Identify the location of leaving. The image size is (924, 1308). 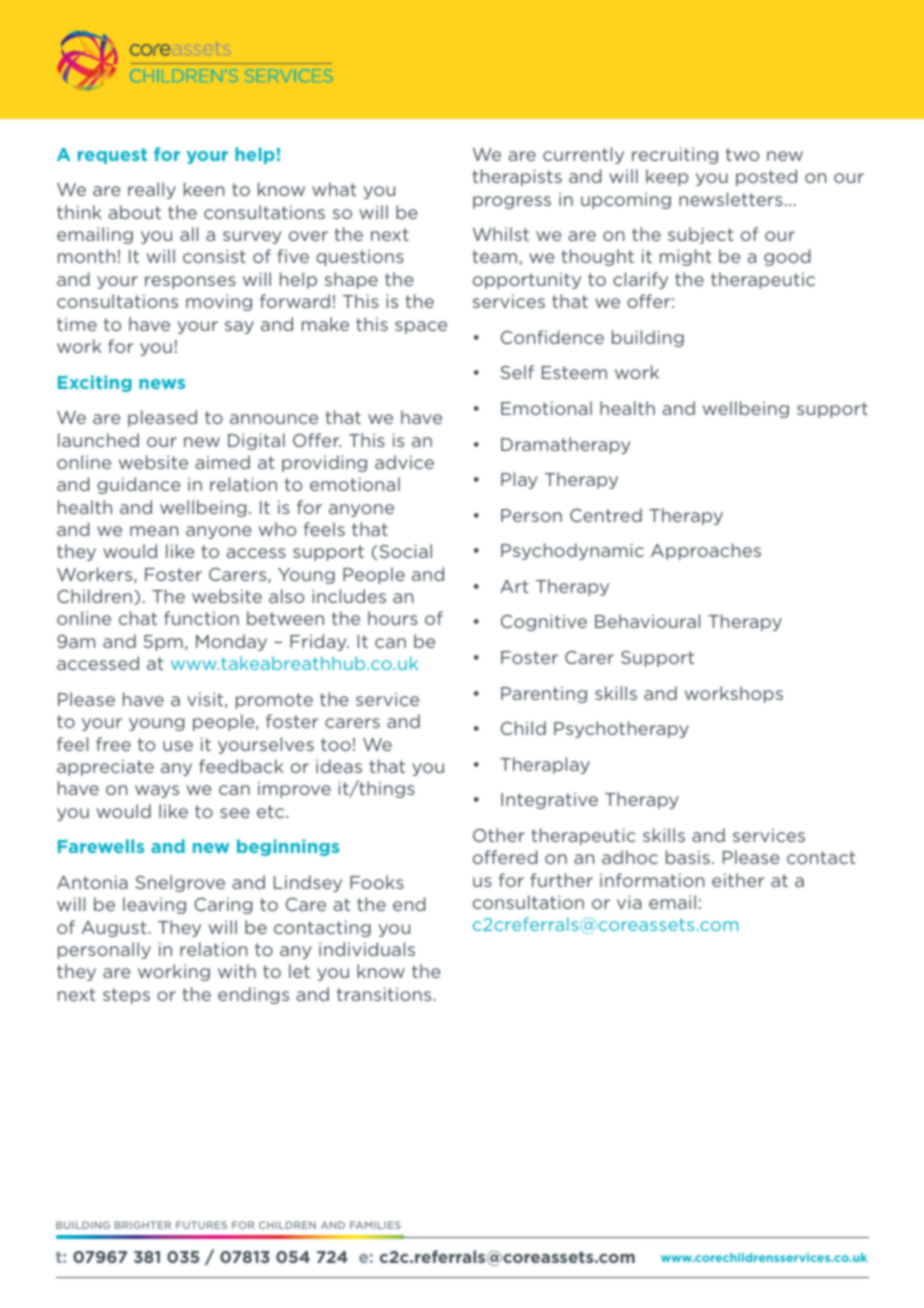
(154, 905).
